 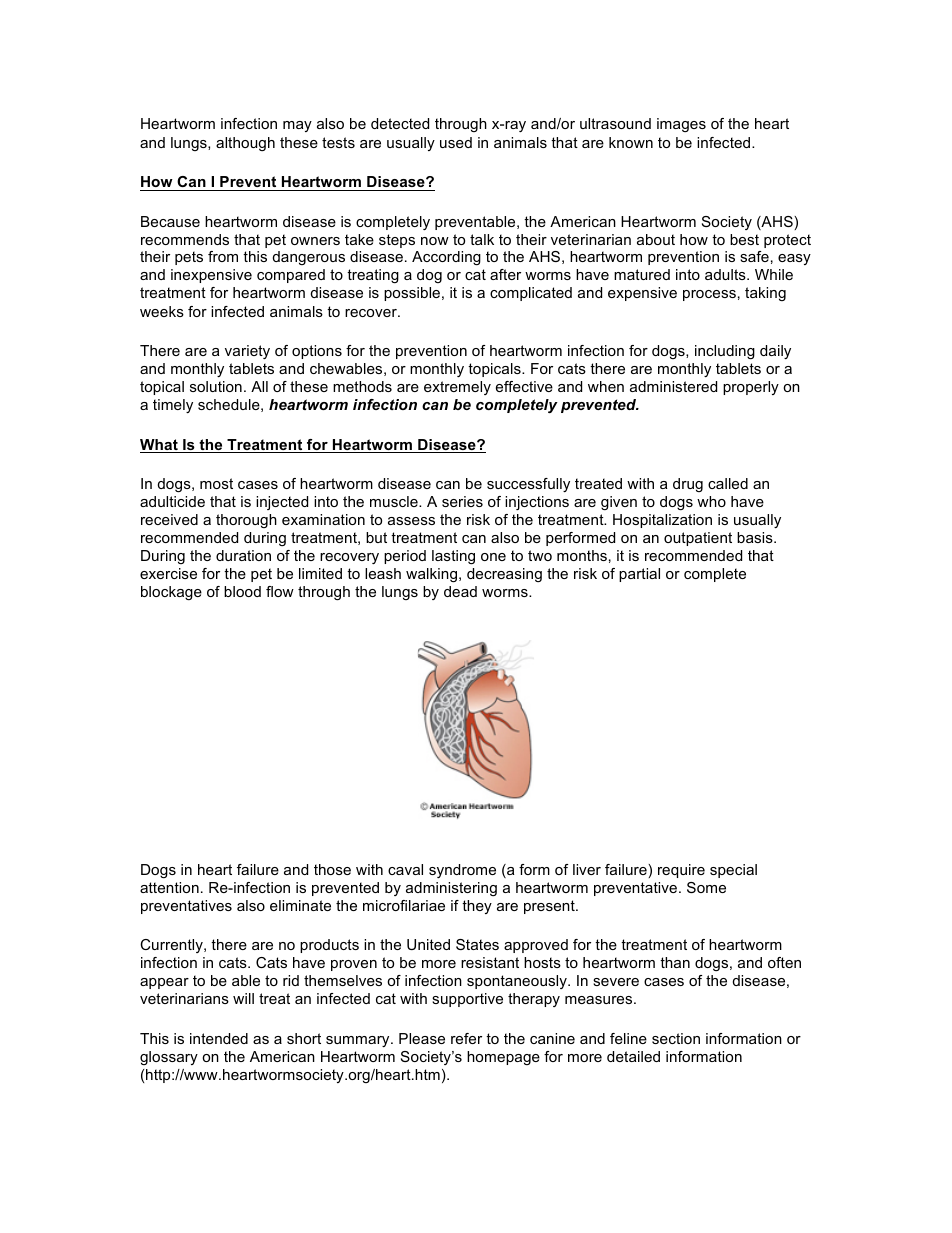 I want to click on outpatient, so click(x=698, y=539).
